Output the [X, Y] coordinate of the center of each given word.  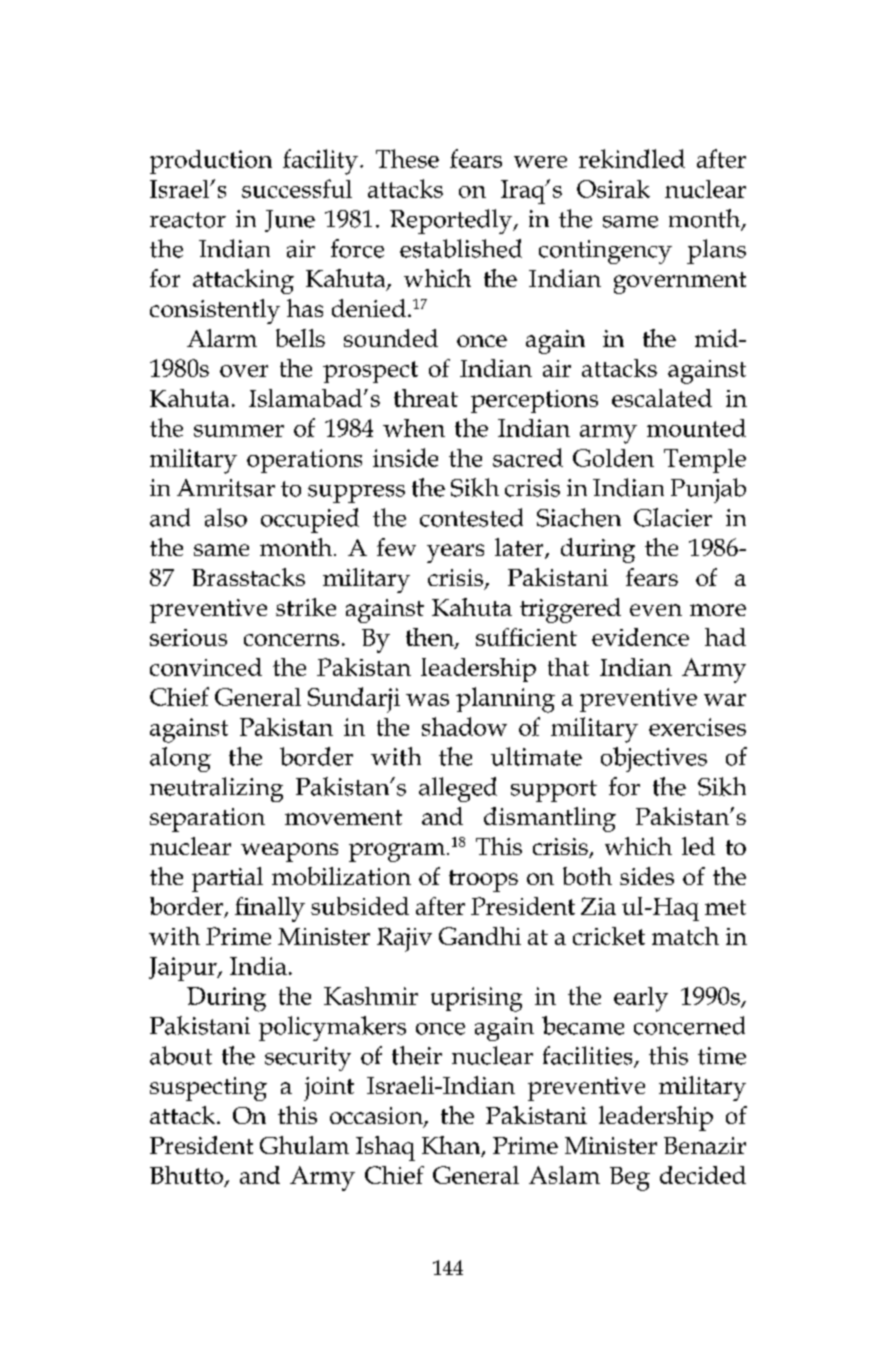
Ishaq [385, 1148]
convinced [206, 667]
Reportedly [452, 221]
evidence [640, 637]
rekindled [632, 158]
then [431, 638]
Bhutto [187, 1176]
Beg [630, 1179]
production [211, 162]
